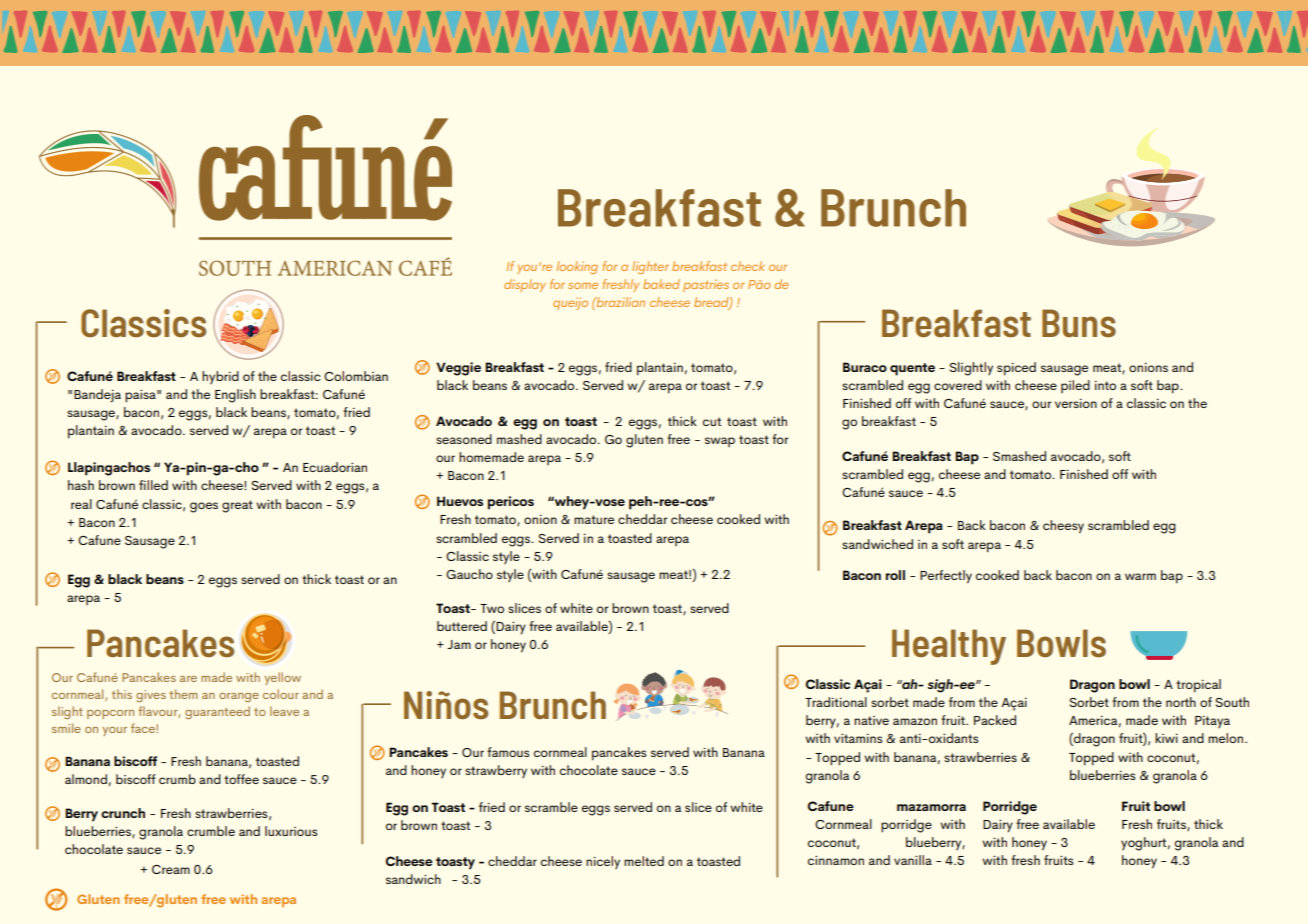  Describe the element at coordinates (171, 869) in the image. I see `Cream` at that location.
